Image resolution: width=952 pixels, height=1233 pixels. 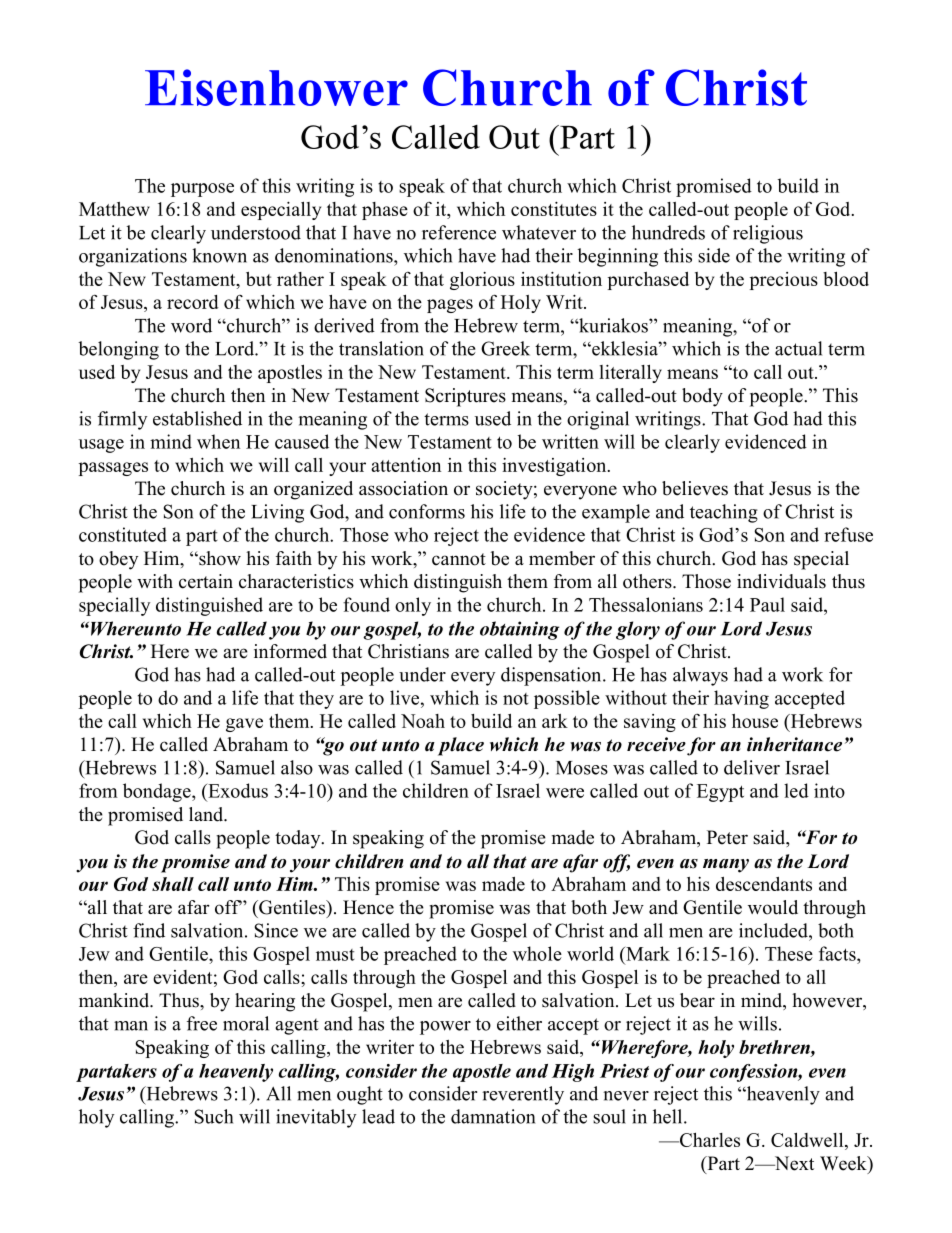 What do you see at coordinates (768, 234) in the image?
I see `religious` at bounding box center [768, 234].
